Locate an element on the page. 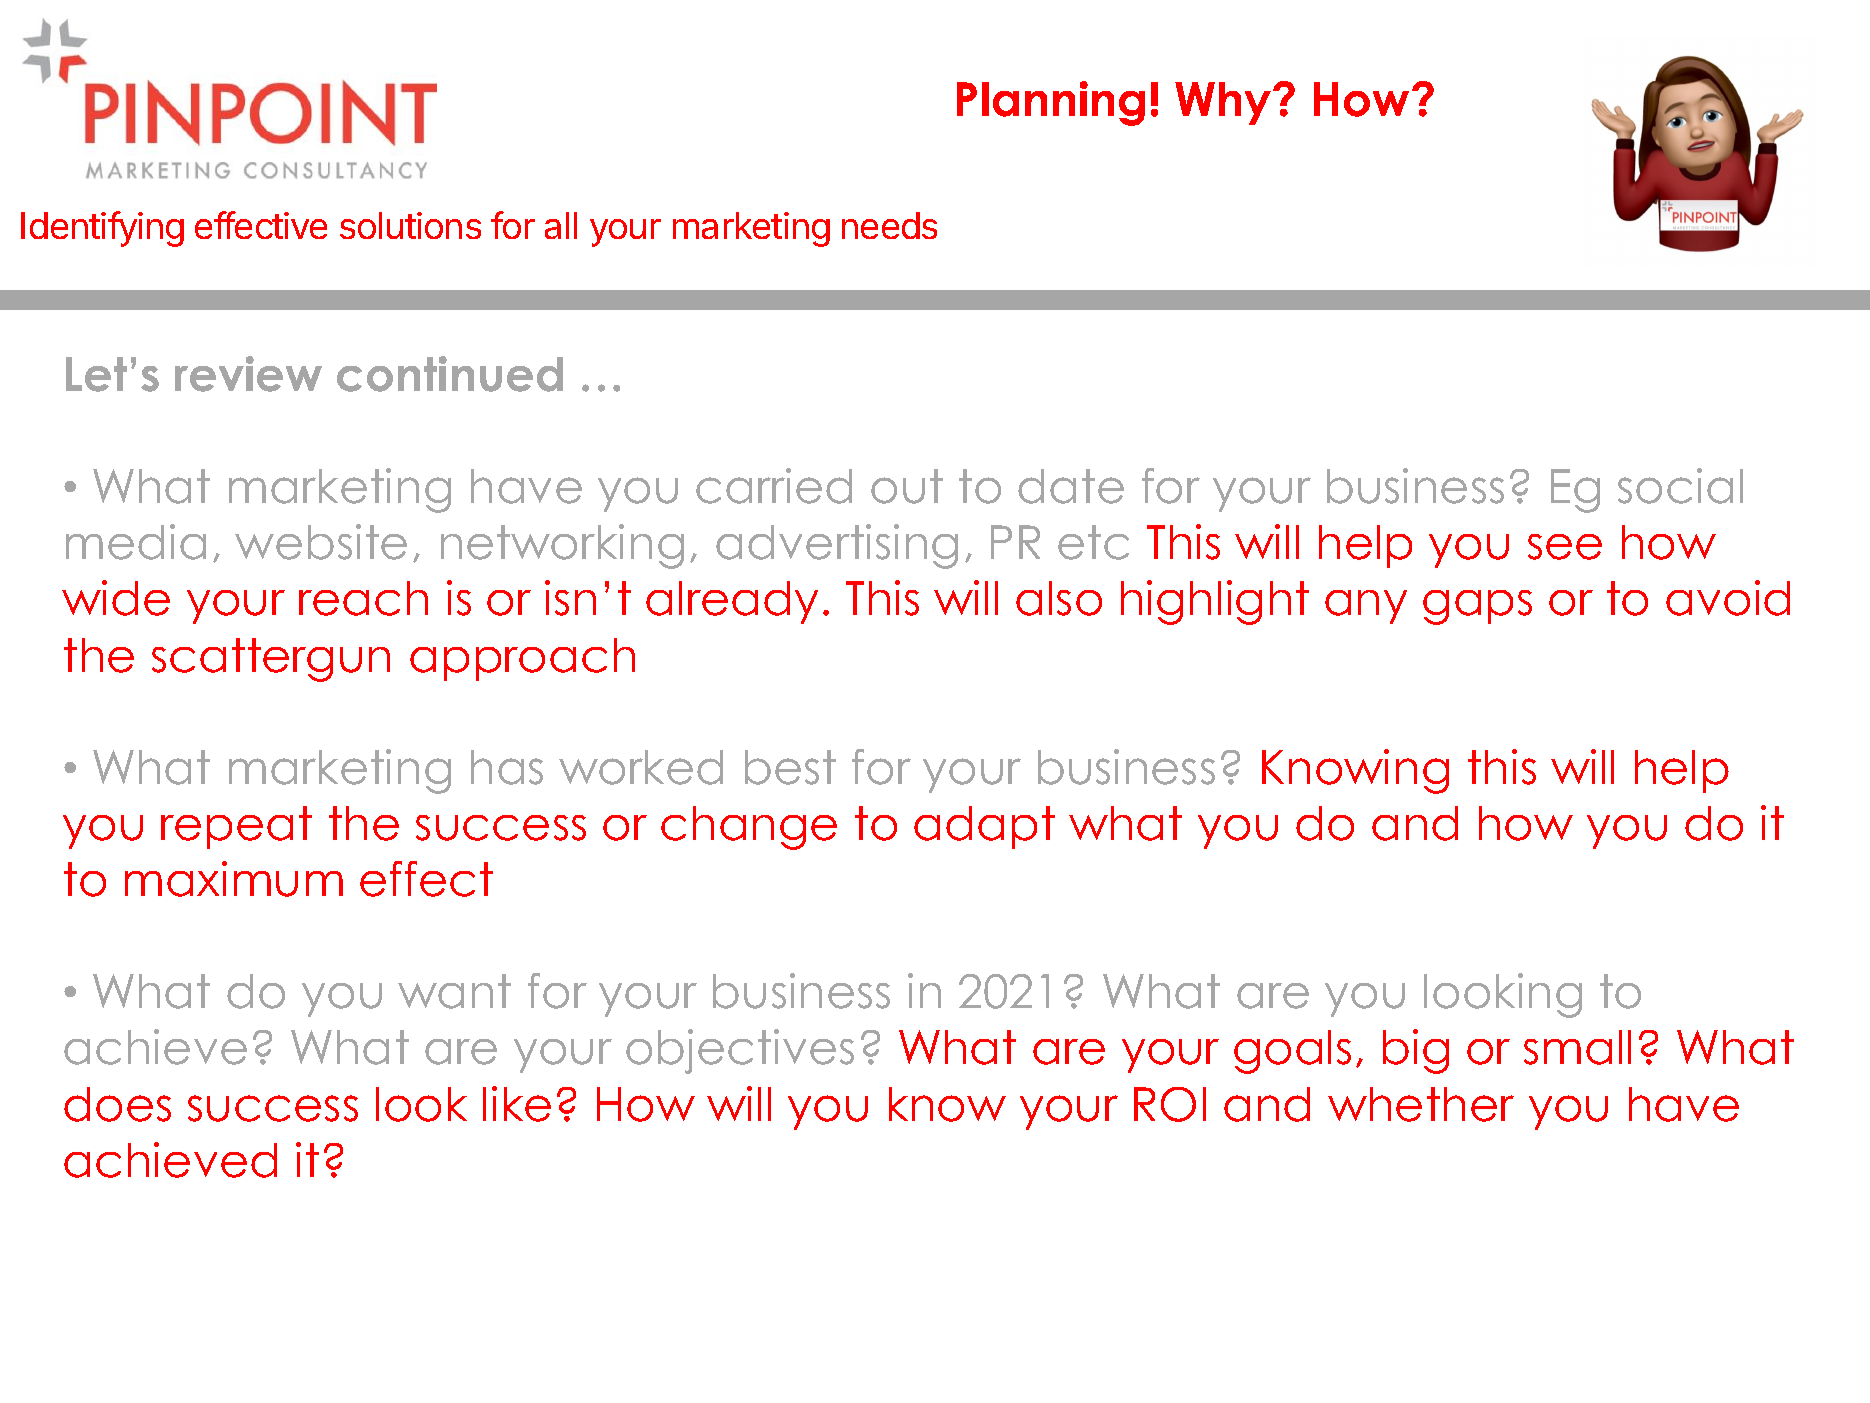  solutions is located at coordinates (410, 225).
